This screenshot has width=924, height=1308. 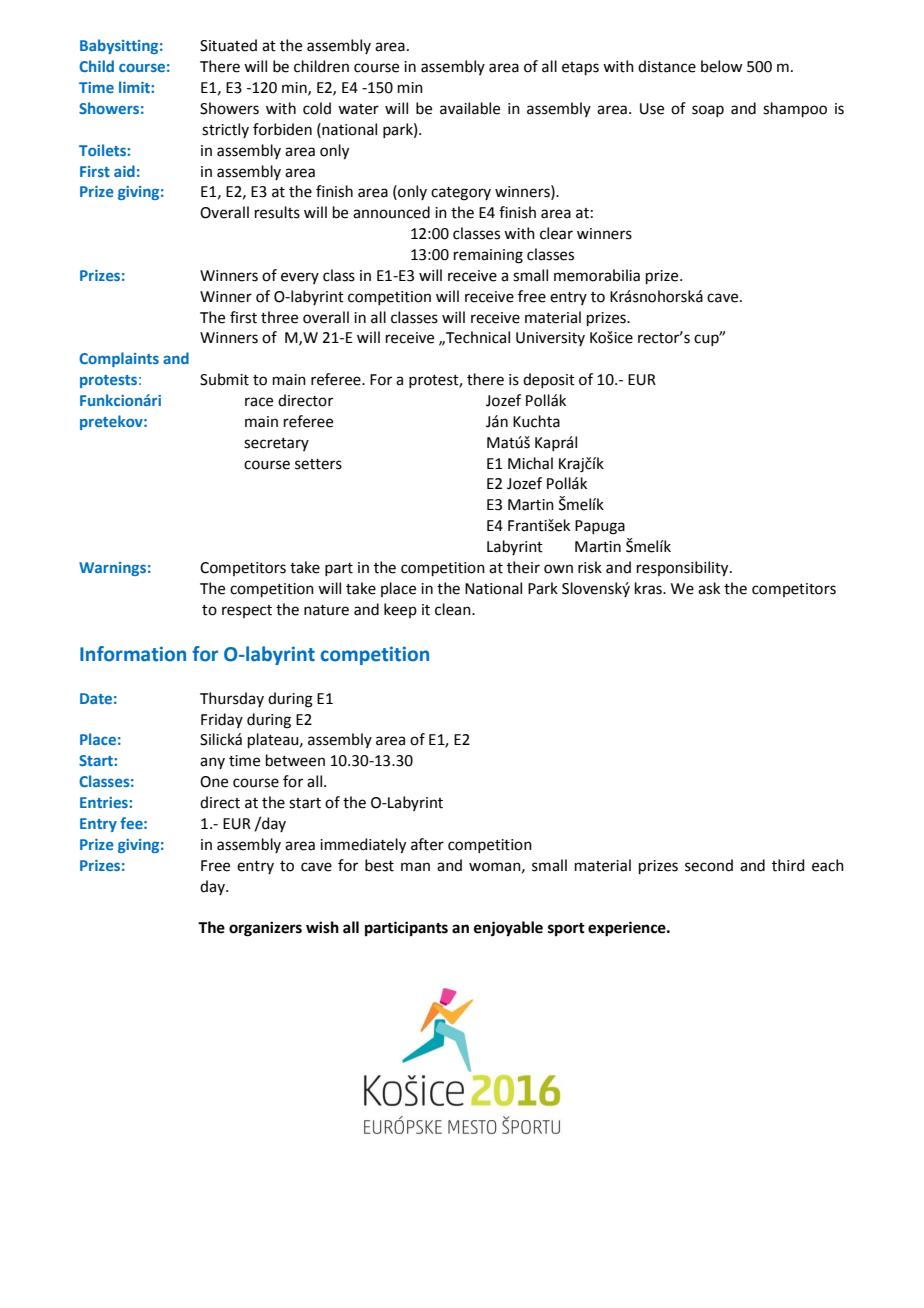 What do you see at coordinates (228, 45) in the screenshot?
I see `Situated` at bounding box center [228, 45].
